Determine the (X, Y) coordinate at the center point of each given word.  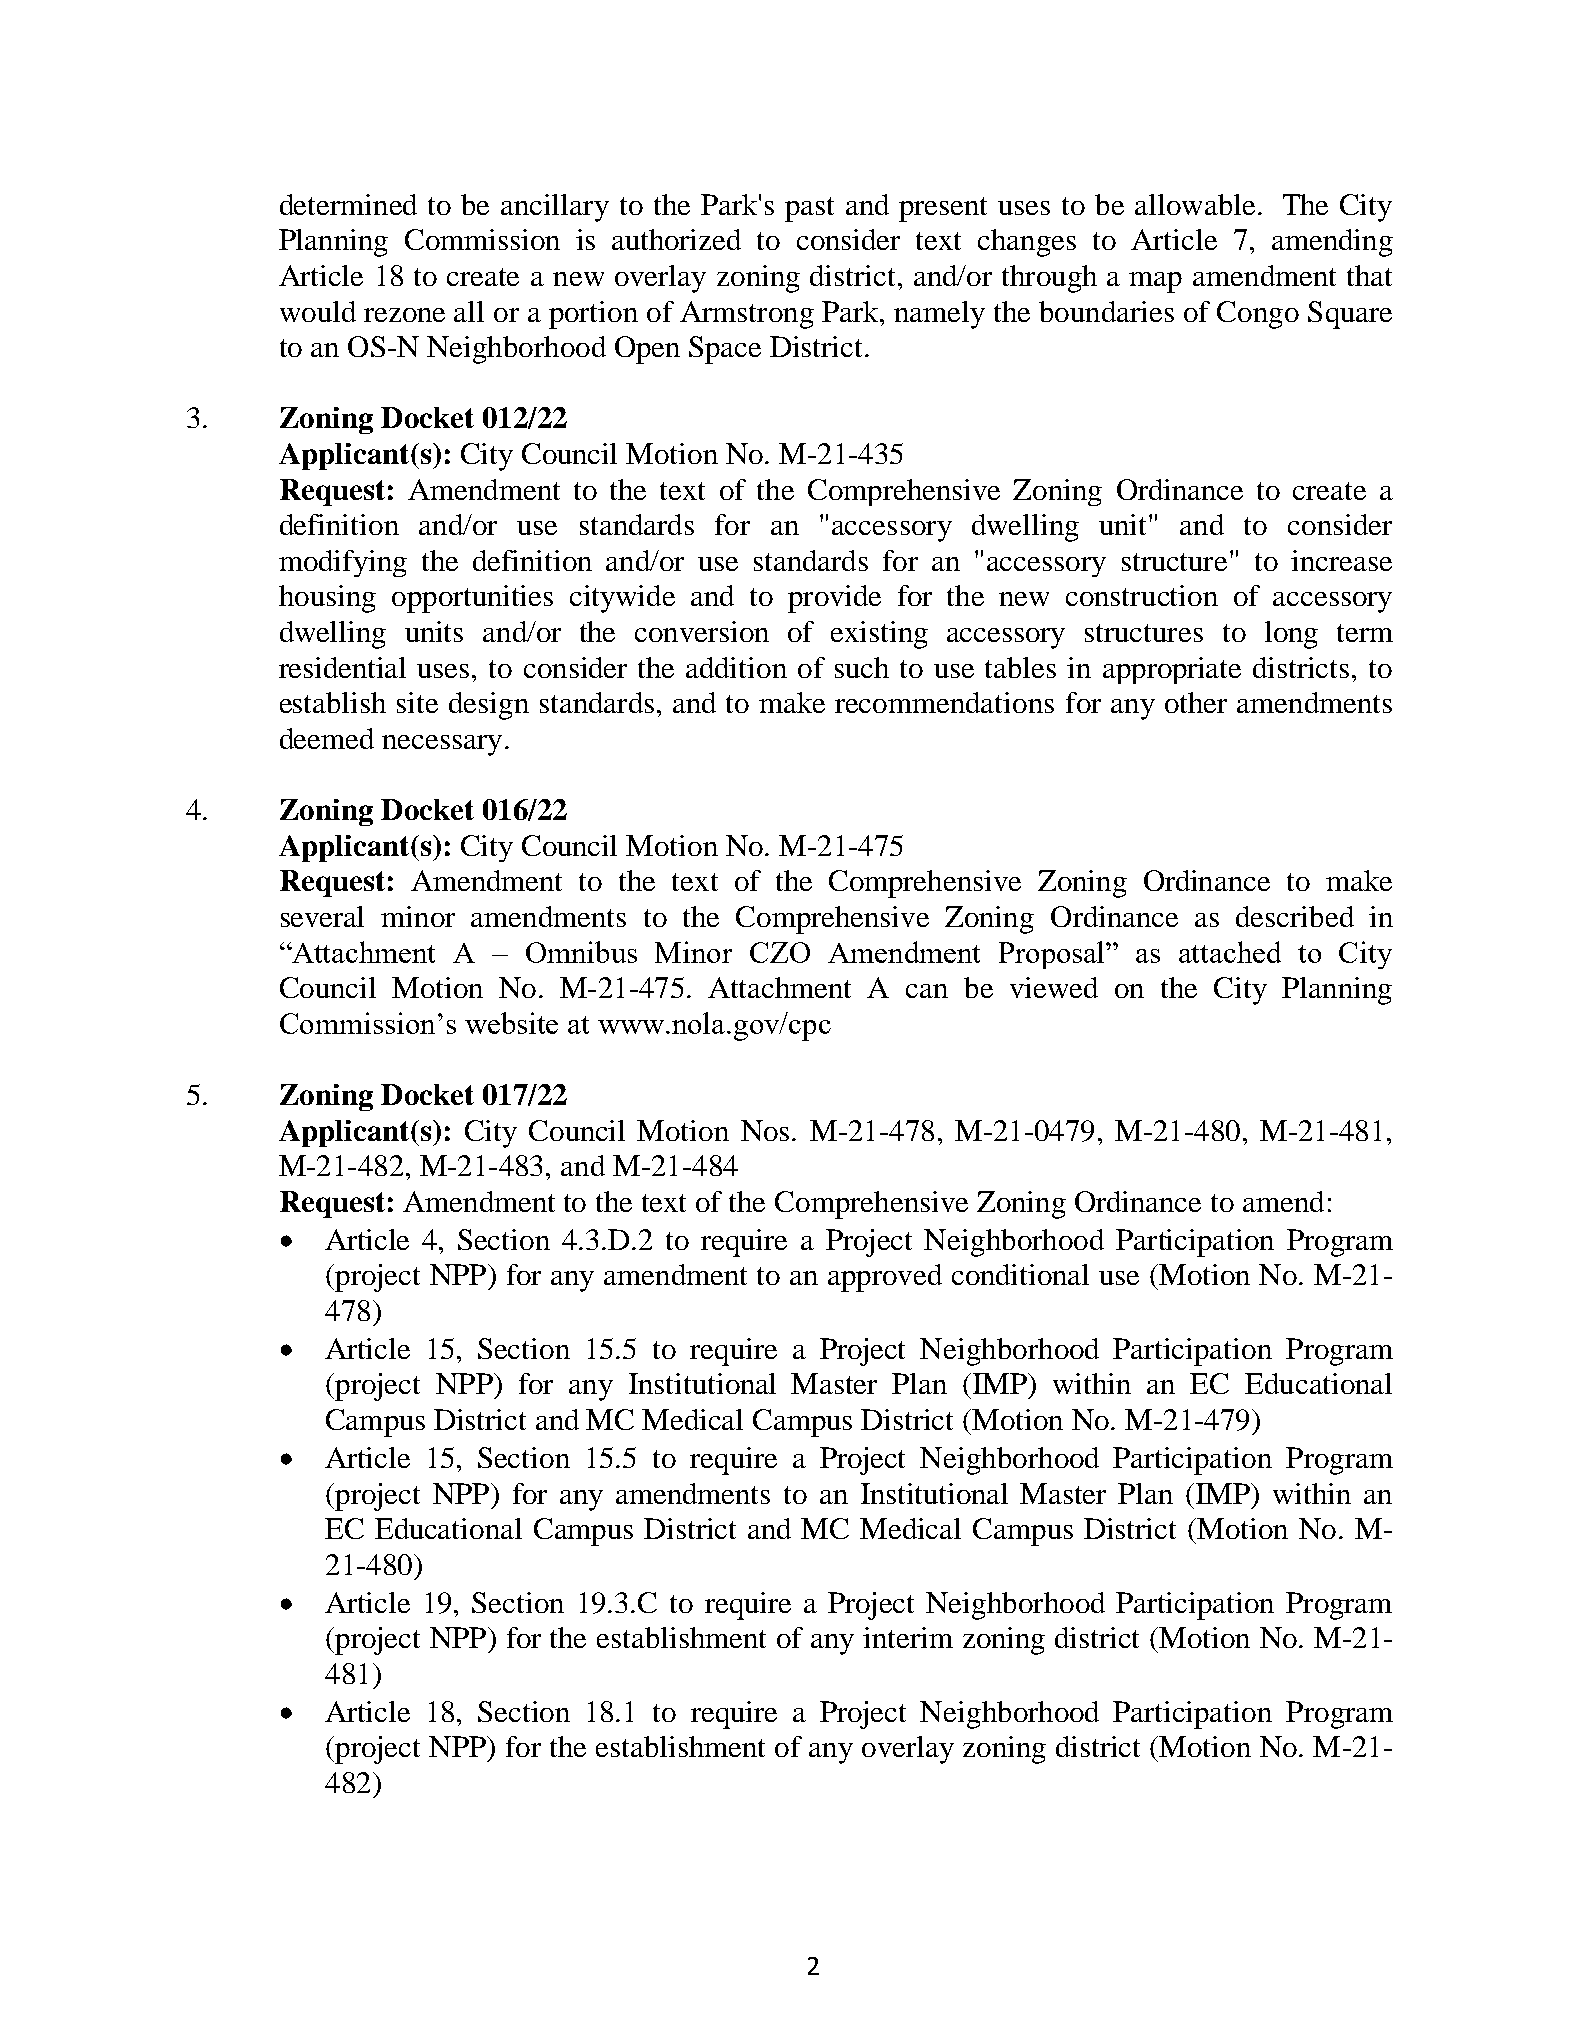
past (809, 209)
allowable (1195, 204)
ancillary (555, 208)
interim (908, 1637)
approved (885, 1278)
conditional (1020, 1274)
